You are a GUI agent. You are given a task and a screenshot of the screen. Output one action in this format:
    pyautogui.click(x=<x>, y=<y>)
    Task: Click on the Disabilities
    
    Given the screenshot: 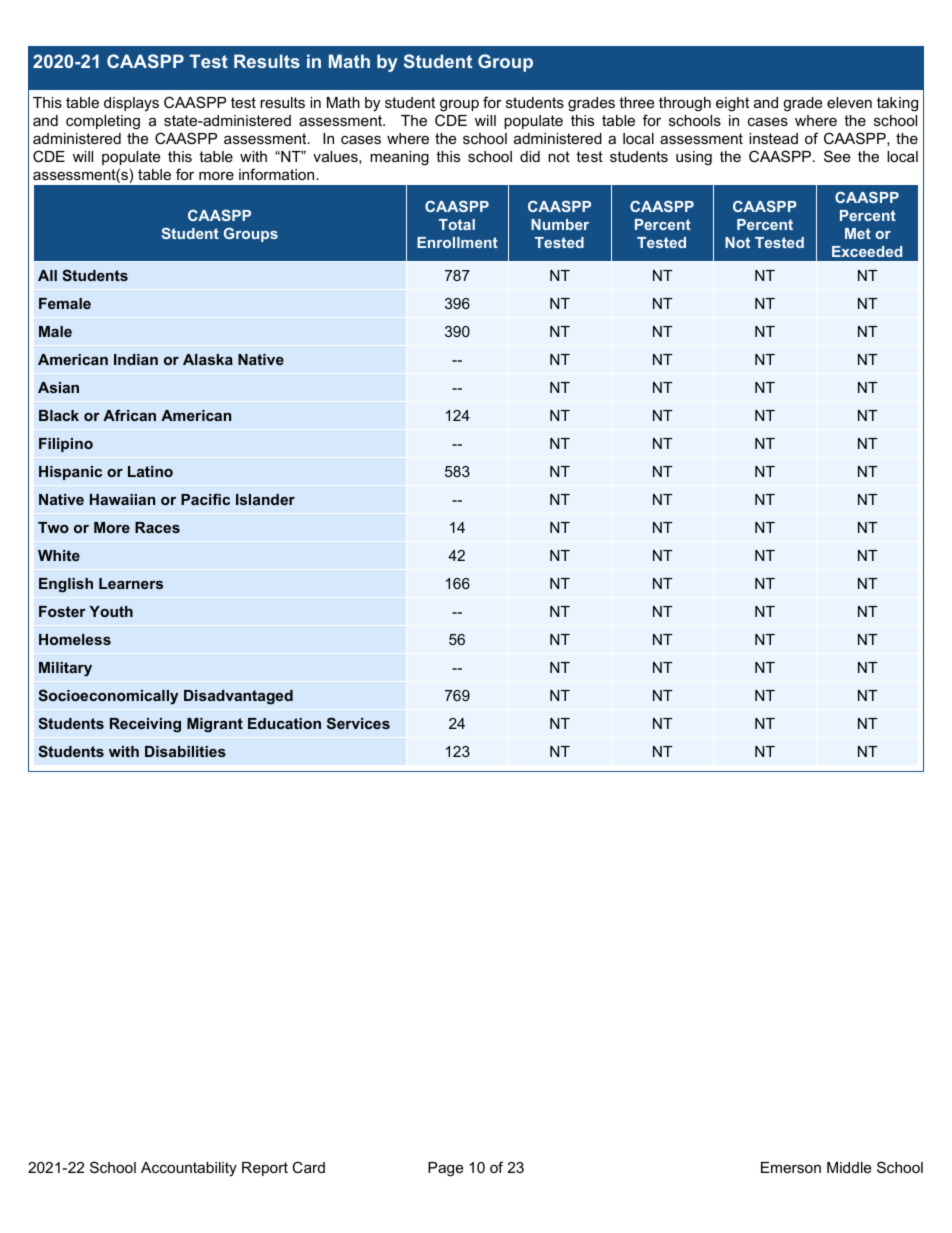 What is the action you would take?
    pyautogui.click(x=185, y=751)
